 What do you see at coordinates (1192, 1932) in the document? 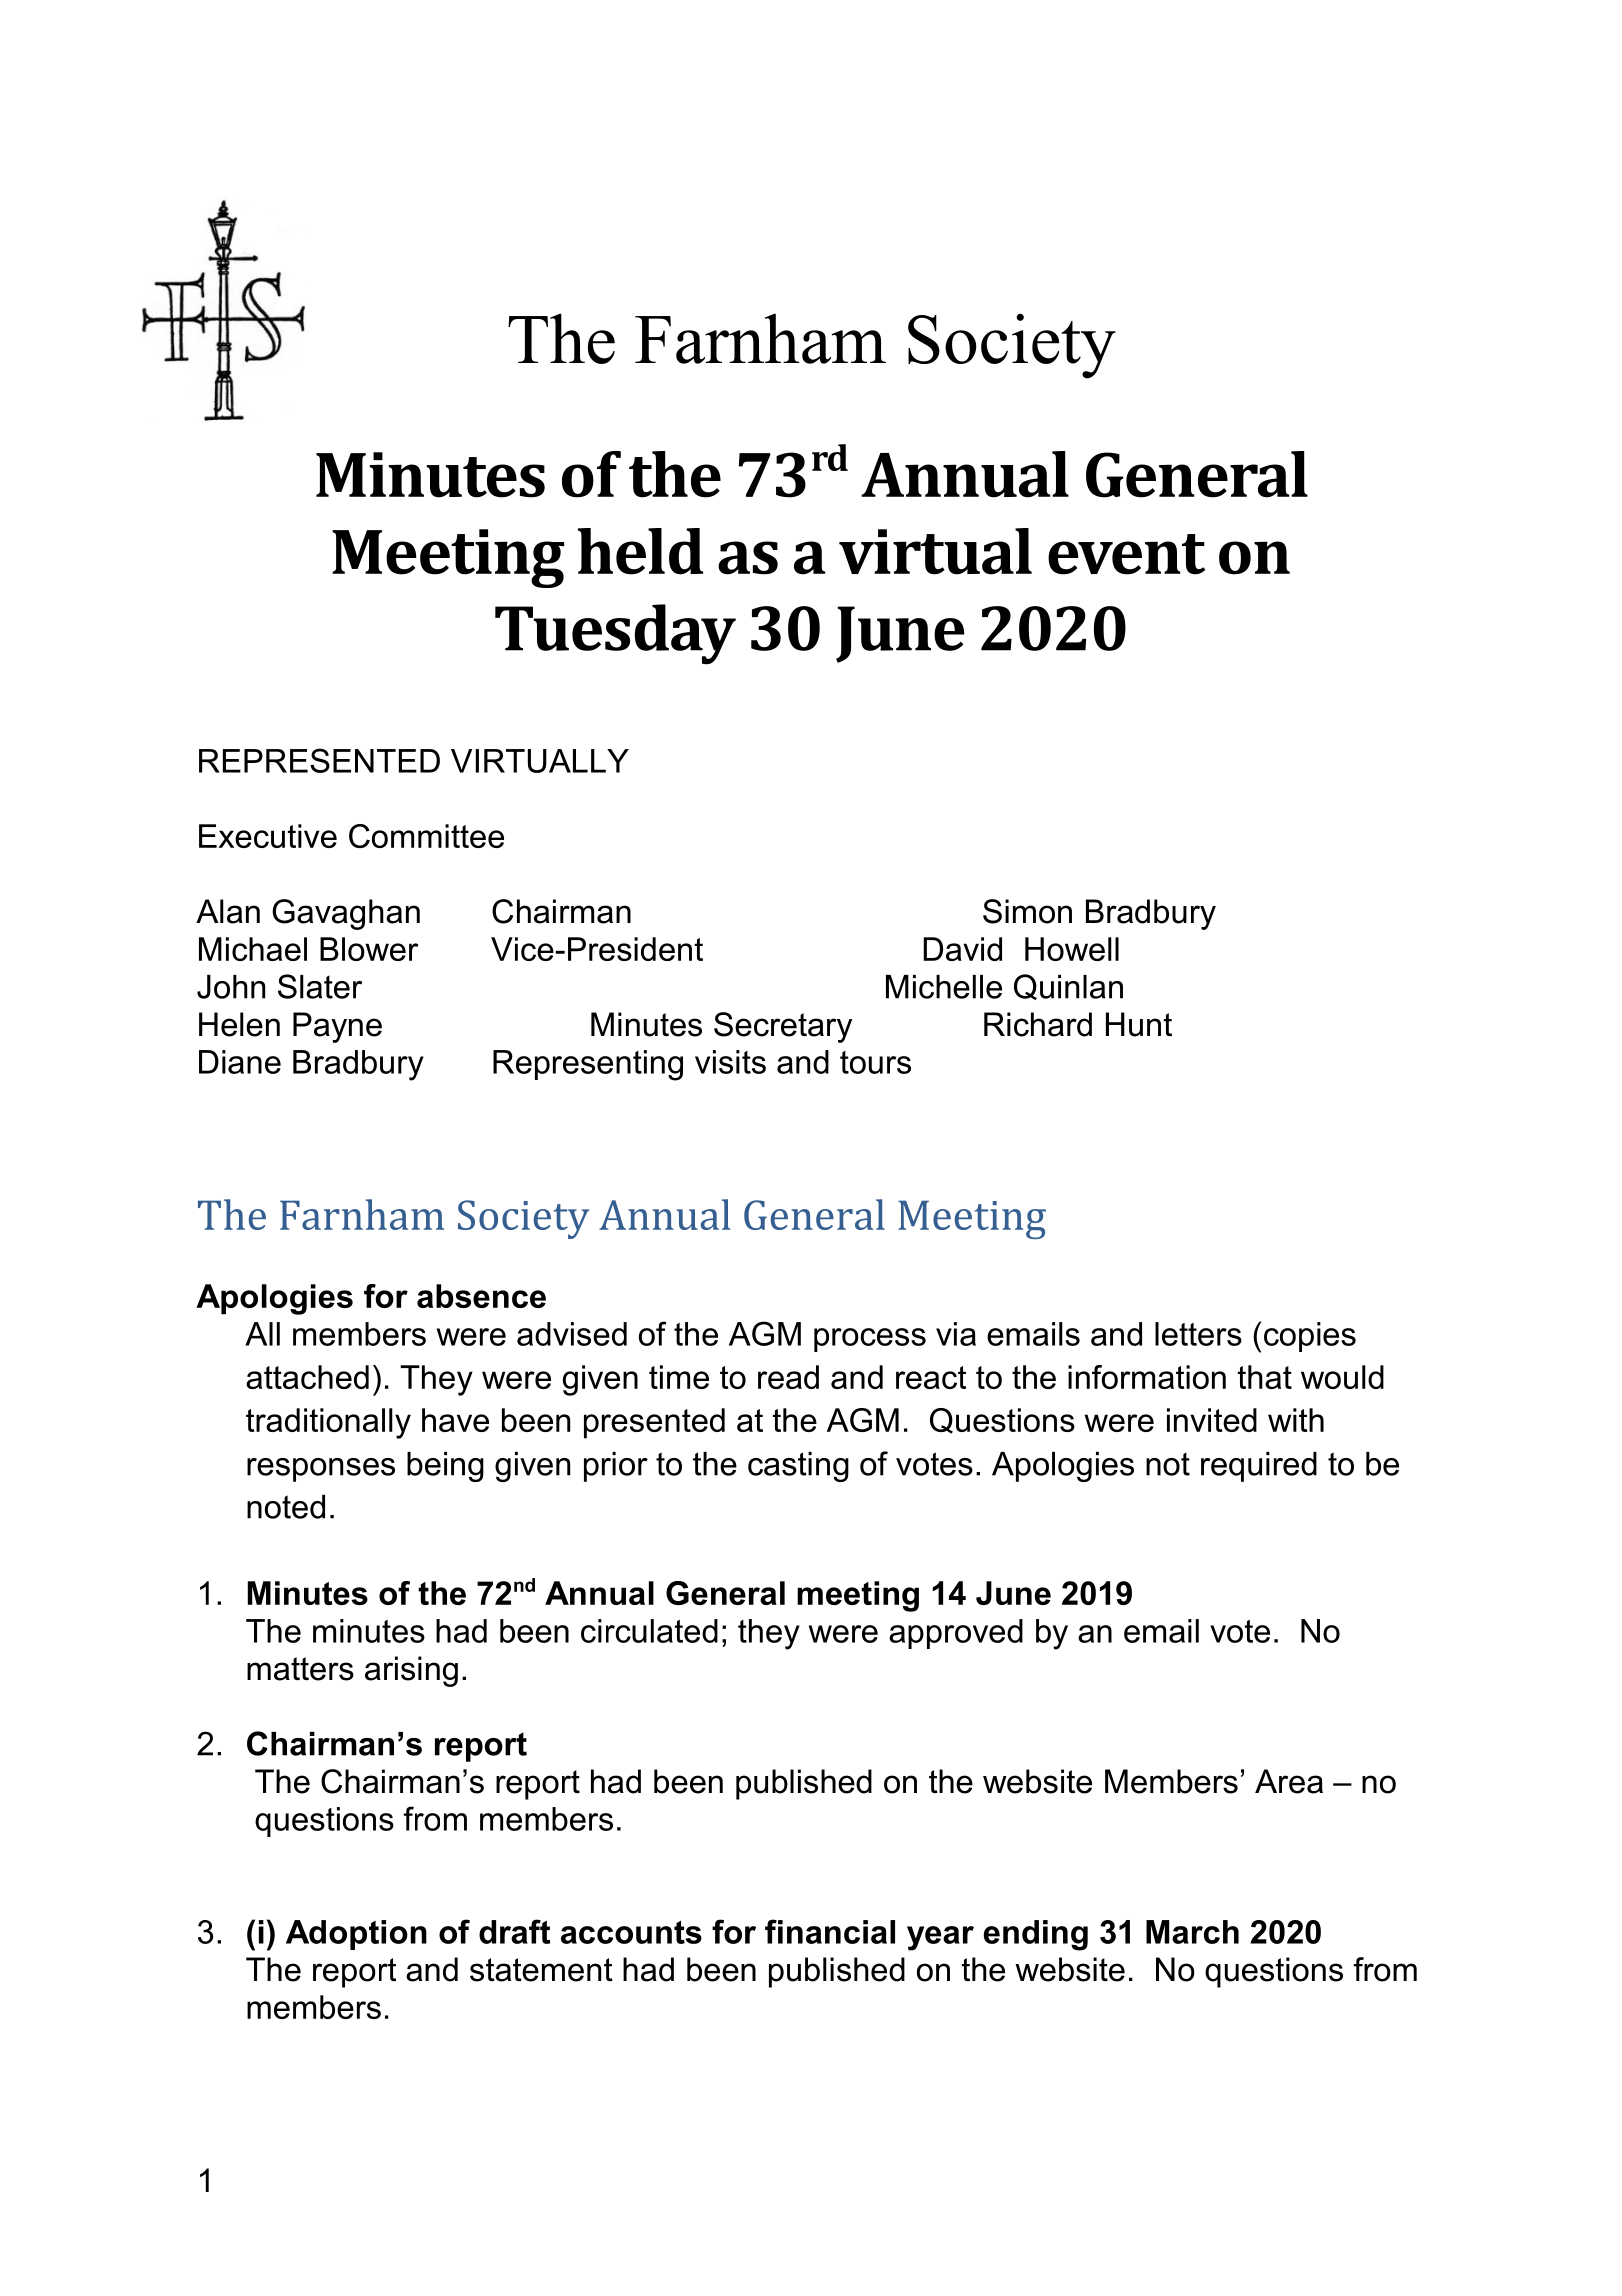
I see `March` at bounding box center [1192, 1932].
